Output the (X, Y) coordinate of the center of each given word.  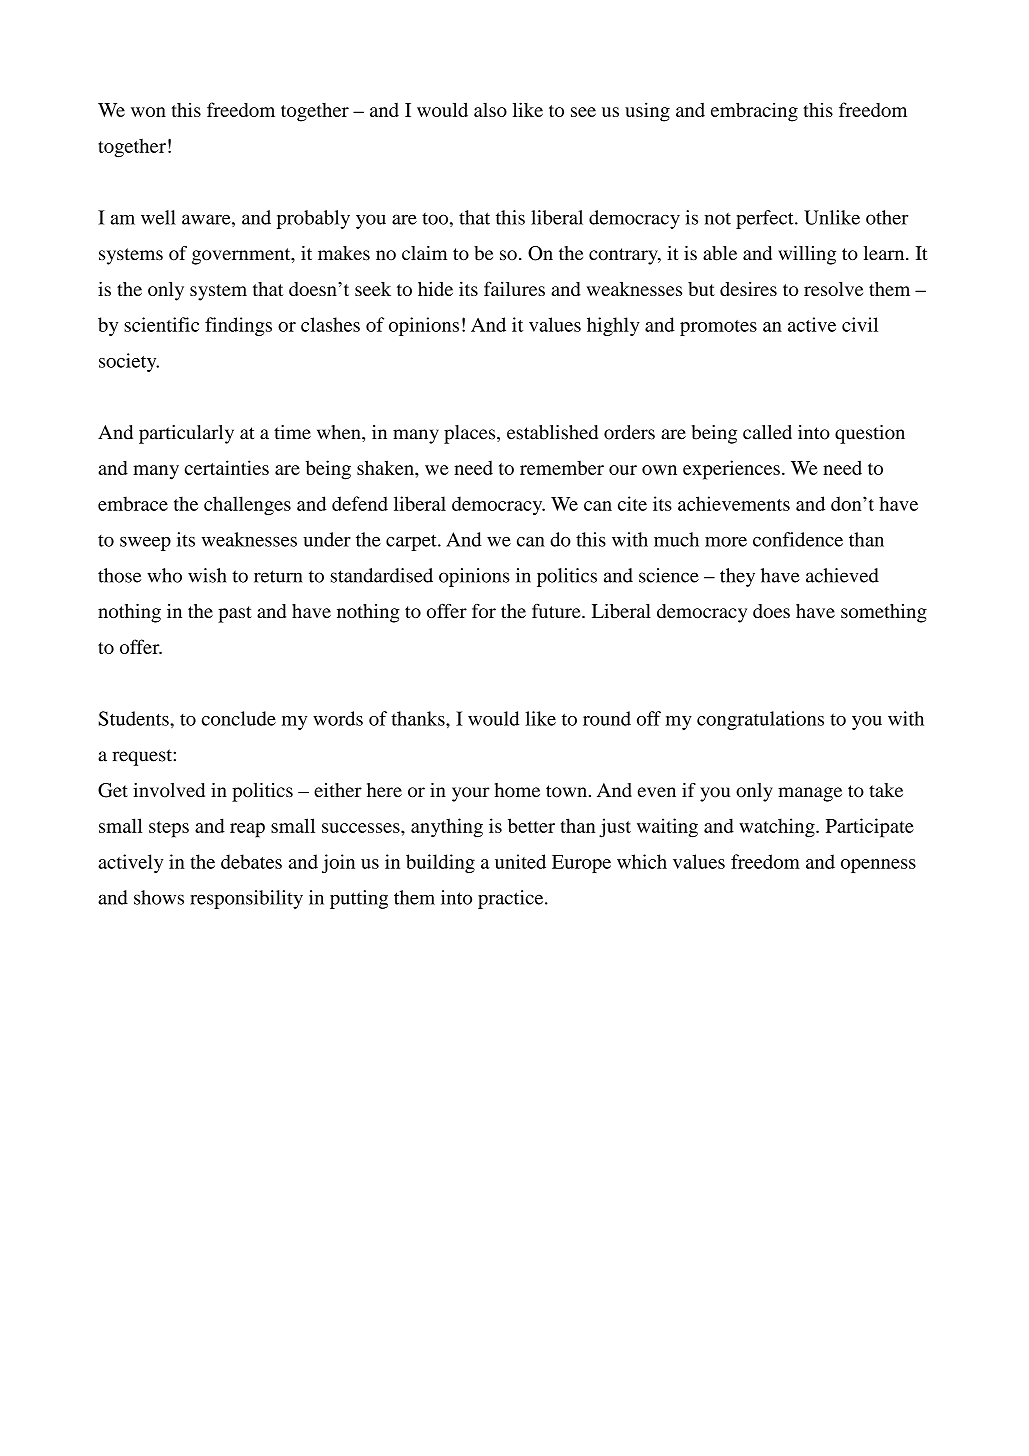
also (490, 110)
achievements (734, 503)
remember (562, 468)
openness (878, 866)
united (520, 861)
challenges (247, 505)
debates (251, 861)
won (148, 112)
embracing (754, 112)
